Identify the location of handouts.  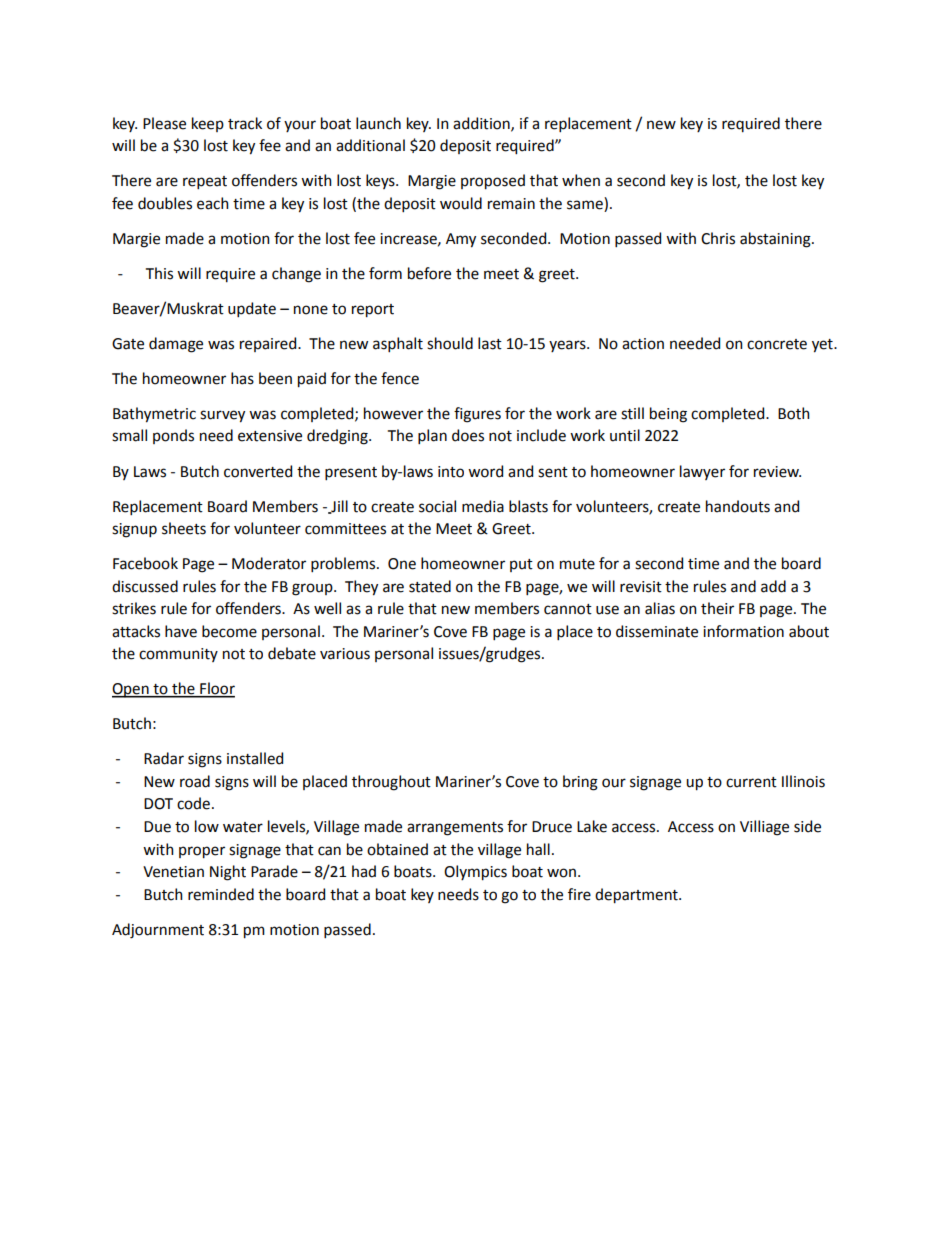
(738, 506).
